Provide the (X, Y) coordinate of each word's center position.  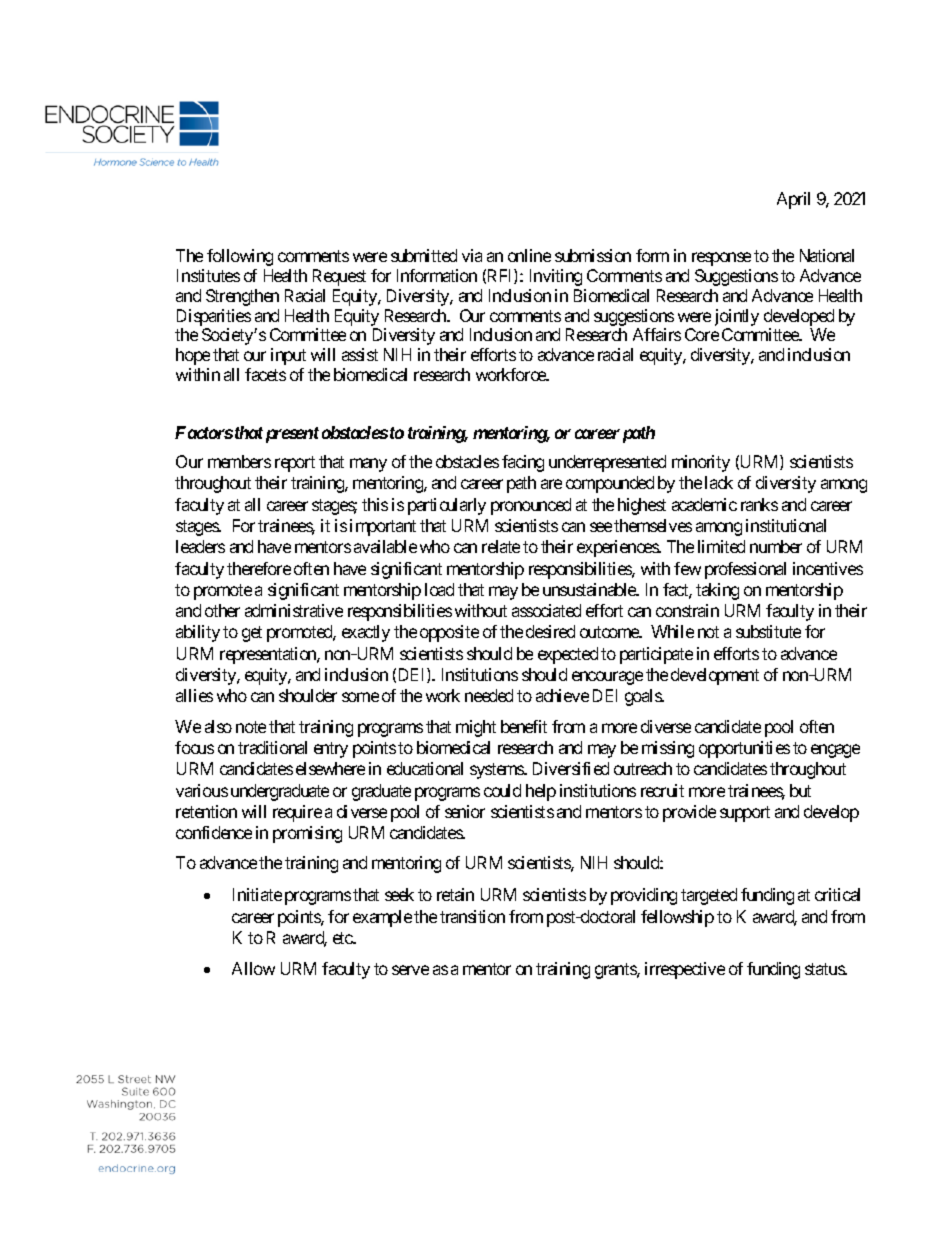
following (240, 257)
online (529, 255)
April (793, 200)
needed (489, 695)
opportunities (744, 749)
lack (719, 482)
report (295, 464)
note (251, 727)
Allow (253, 968)
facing (523, 463)
